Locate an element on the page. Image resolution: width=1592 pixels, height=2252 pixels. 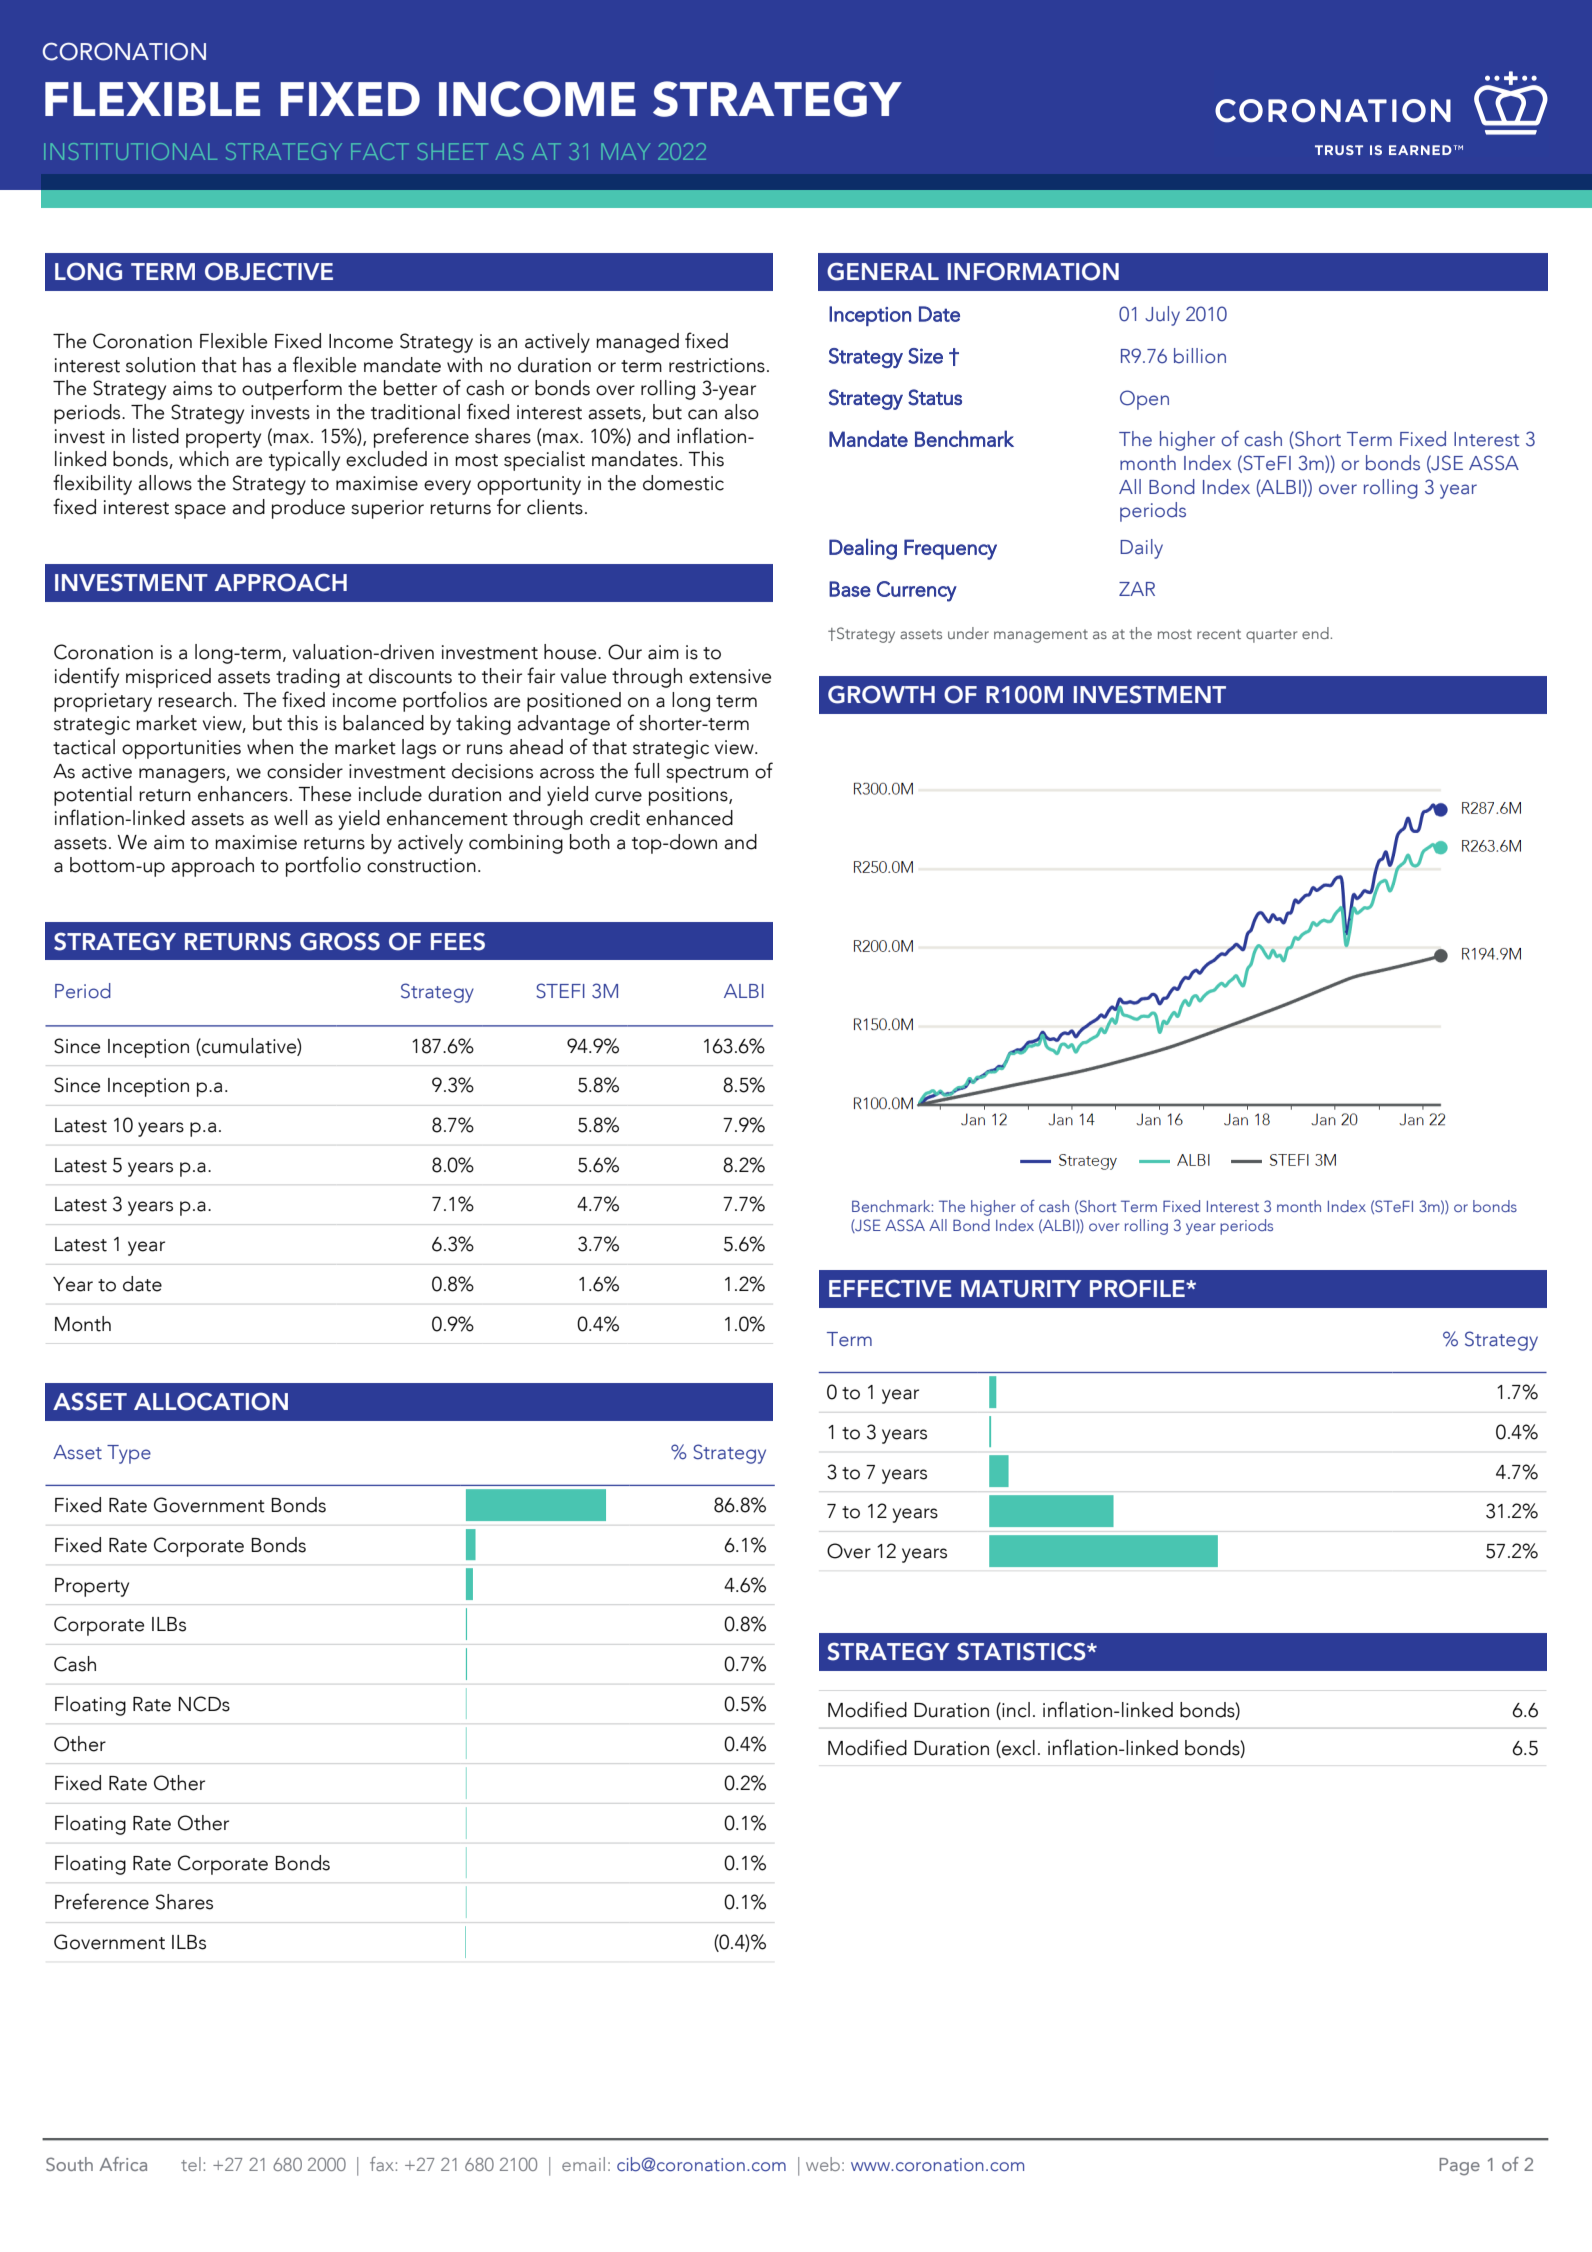
EFFECTIVE is located at coordinates (890, 1288).
